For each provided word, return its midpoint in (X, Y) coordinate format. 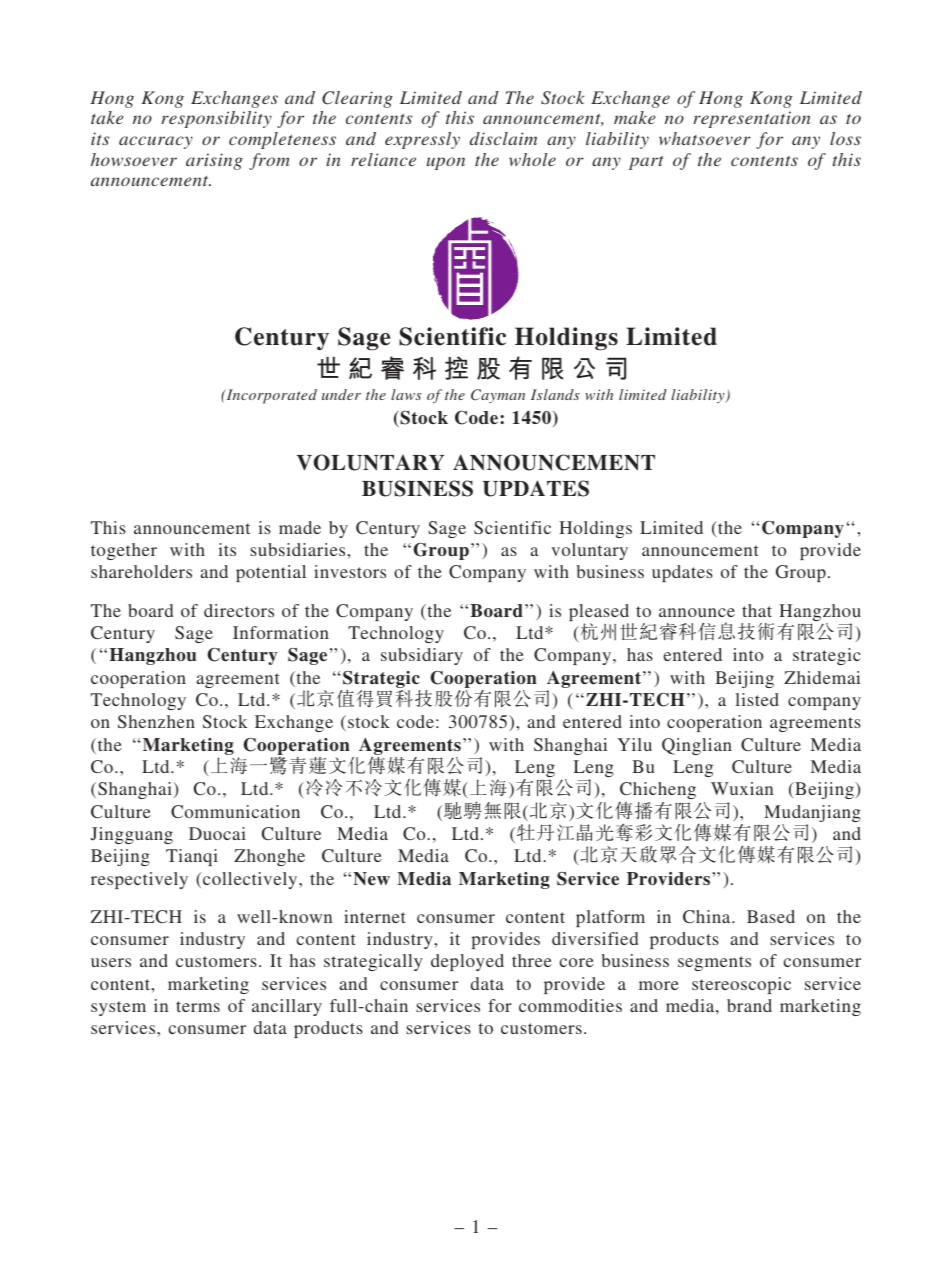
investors (350, 571)
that (757, 610)
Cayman (498, 396)
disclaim (503, 138)
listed (757, 699)
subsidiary (422, 656)
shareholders (141, 571)
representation (751, 119)
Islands (555, 394)
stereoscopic (741, 985)
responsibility (216, 119)
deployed (467, 962)
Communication (235, 811)
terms (198, 1006)
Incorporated (270, 396)
